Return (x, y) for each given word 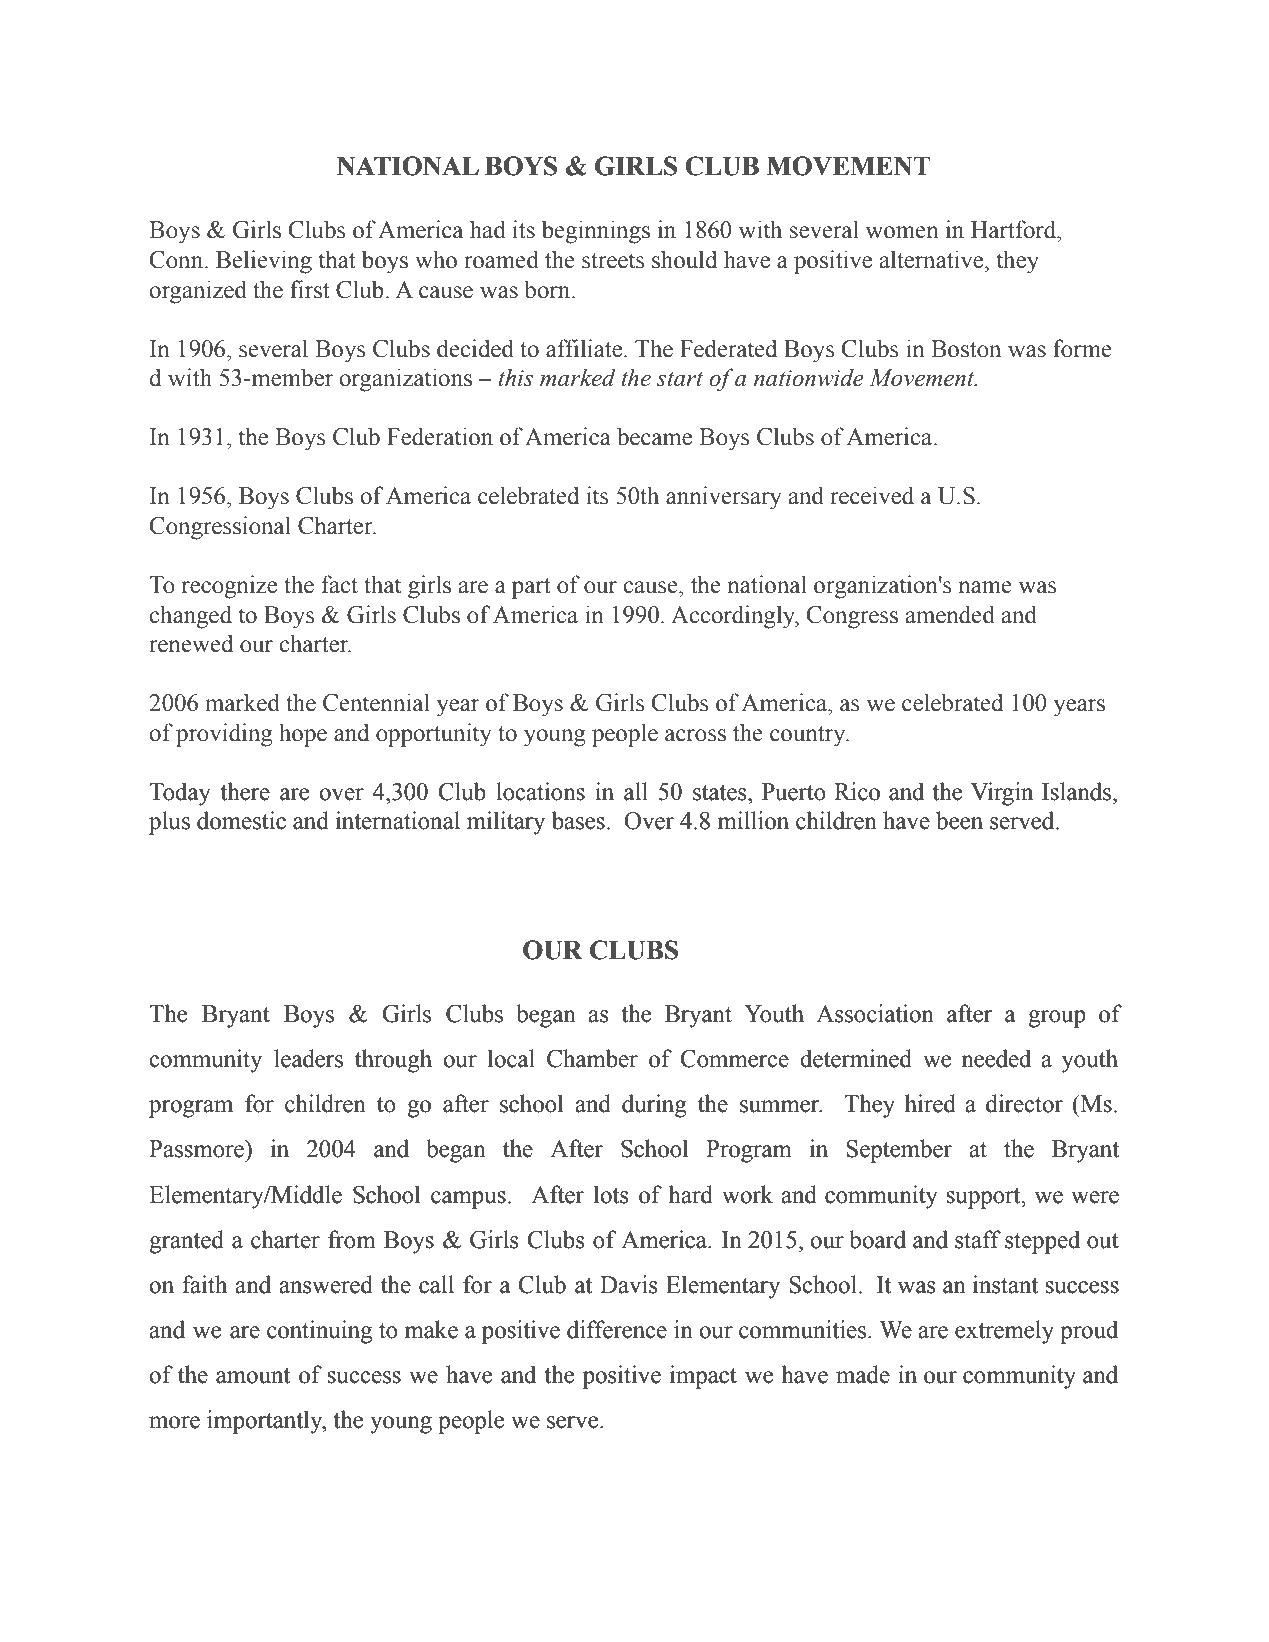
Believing (264, 262)
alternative (933, 259)
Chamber (592, 1058)
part (531, 588)
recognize (229, 587)
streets (613, 261)
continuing (319, 1332)
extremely (1004, 1332)
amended (950, 614)
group (1057, 1019)
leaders (308, 1058)
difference (617, 1329)
